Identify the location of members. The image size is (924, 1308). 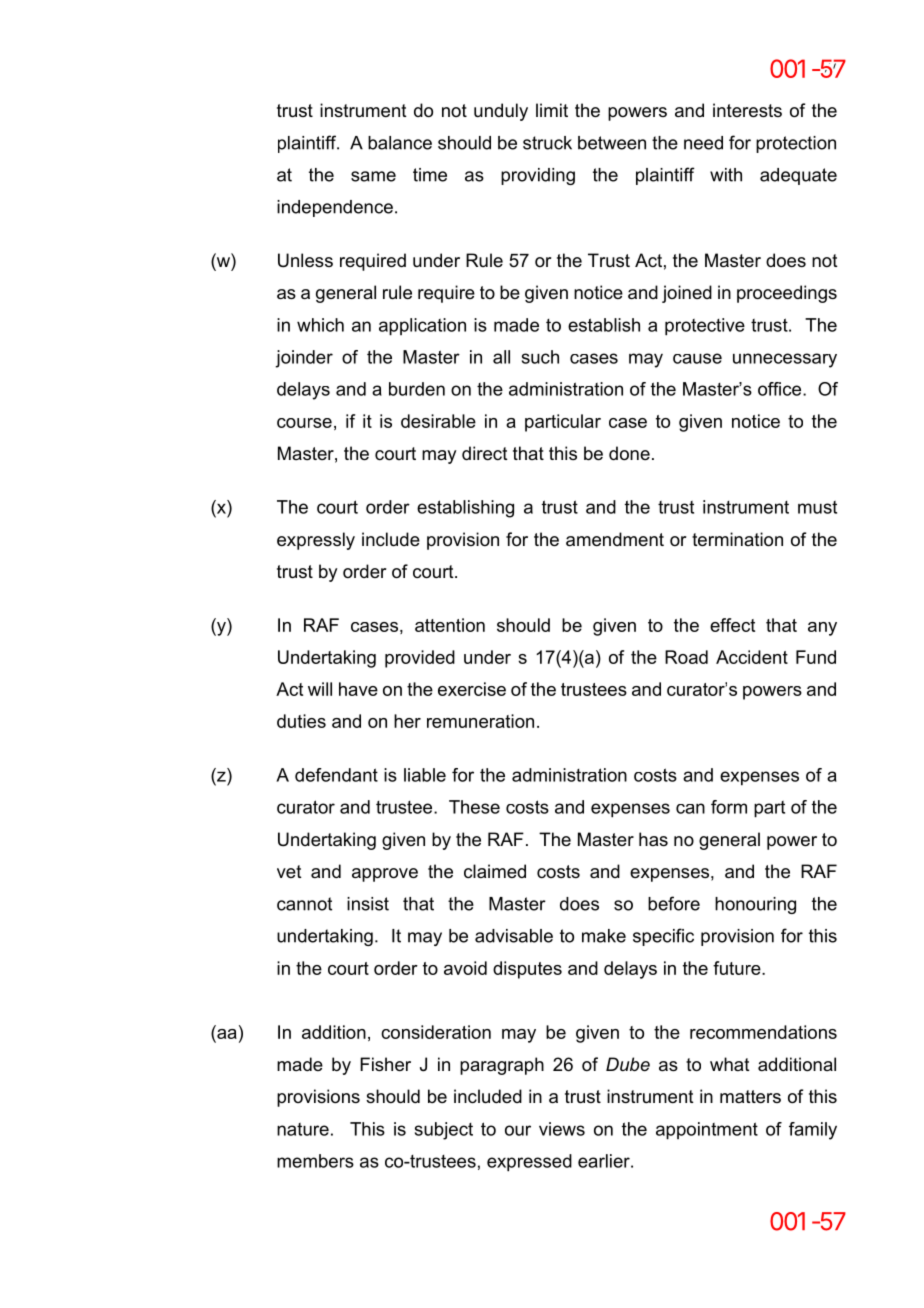
(315, 1161).
